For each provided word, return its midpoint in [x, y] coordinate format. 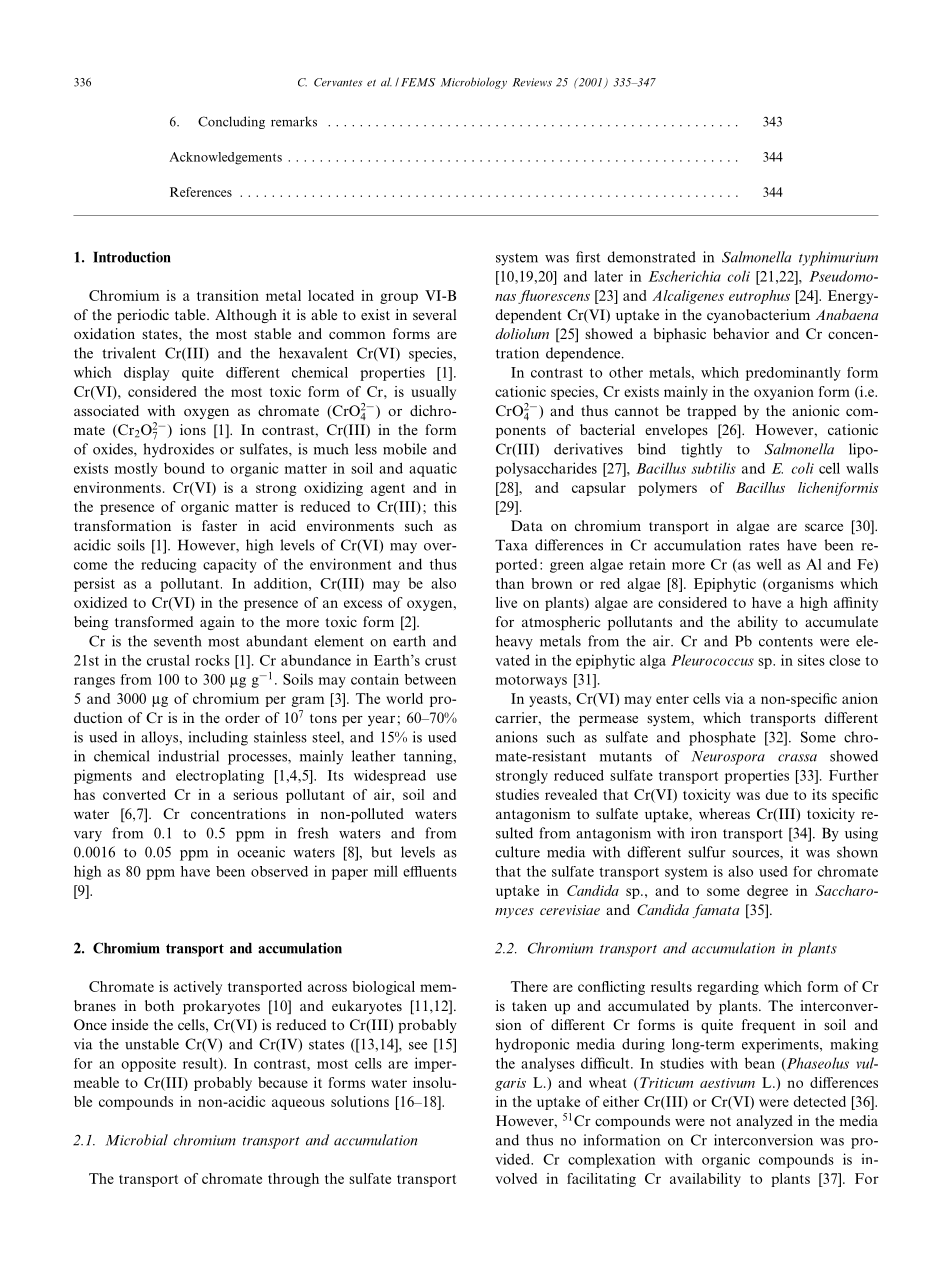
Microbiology [474, 83]
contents [786, 642]
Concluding [231, 122]
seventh [178, 641]
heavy [514, 642]
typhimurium [838, 258]
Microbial [136, 1140]
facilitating [601, 1180]
